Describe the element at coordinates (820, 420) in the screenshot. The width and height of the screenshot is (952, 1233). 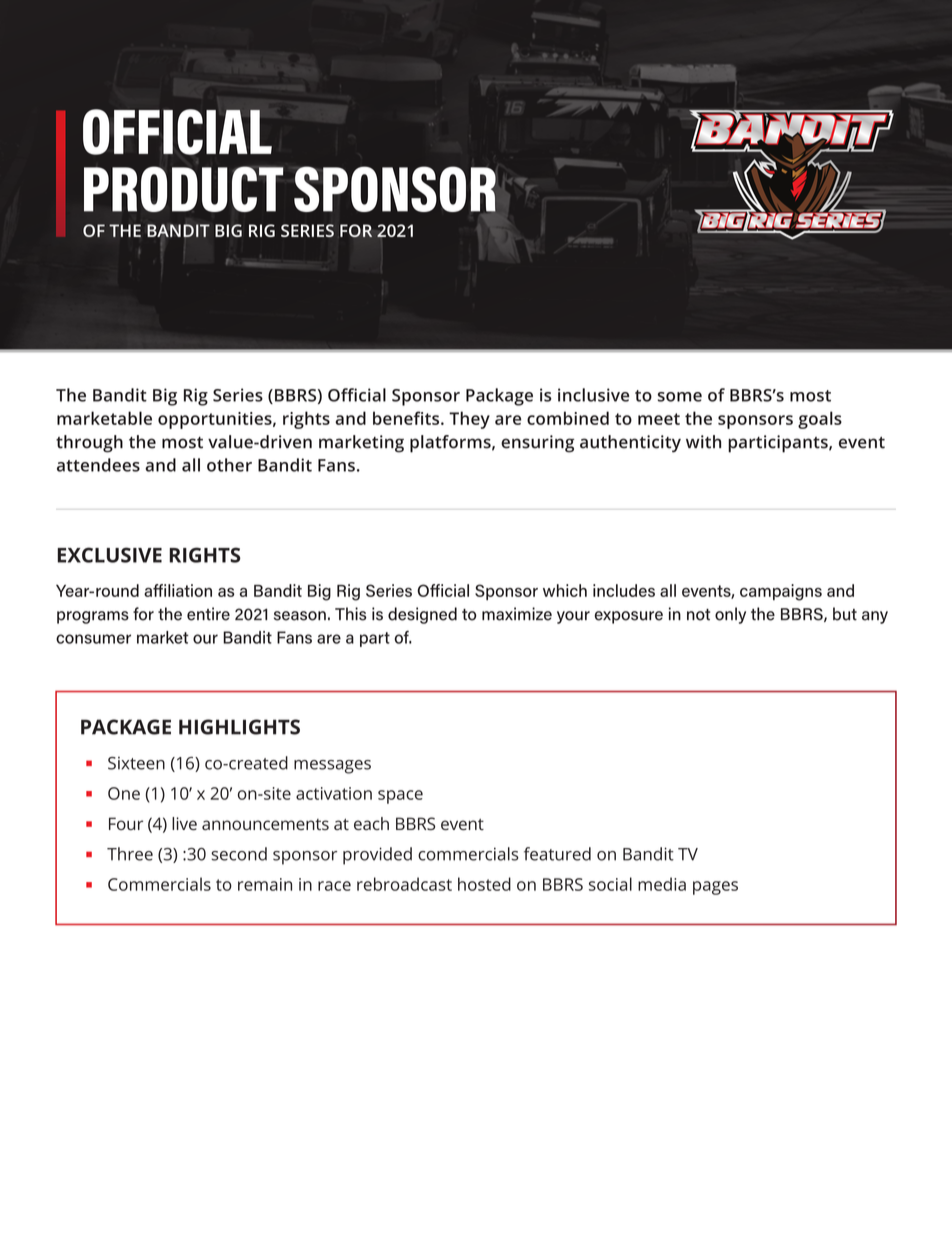
I see `goals` at that location.
